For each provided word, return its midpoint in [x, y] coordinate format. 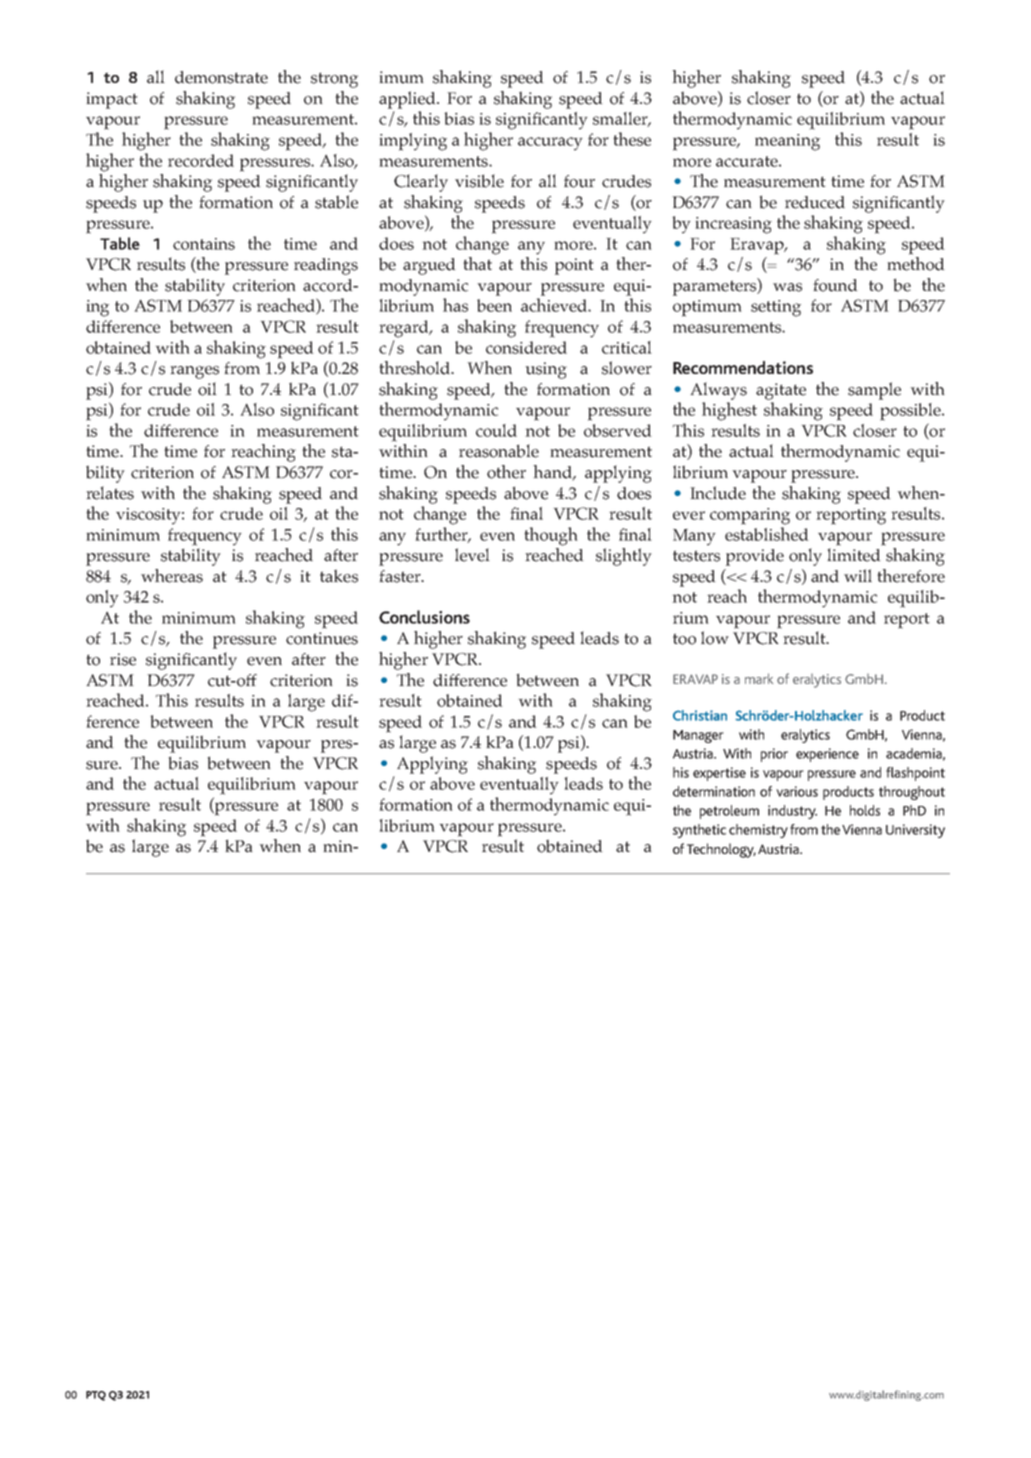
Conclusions [424, 617]
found [835, 285]
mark [759, 678]
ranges [194, 372]
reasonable [499, 451]
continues [322, 638]
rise [123, 659]
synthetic [699, 831]
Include [718, 493]
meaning [787, 142]
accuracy [550, 144]
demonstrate [221, 77]
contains [204, 244]
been [494, 305]
